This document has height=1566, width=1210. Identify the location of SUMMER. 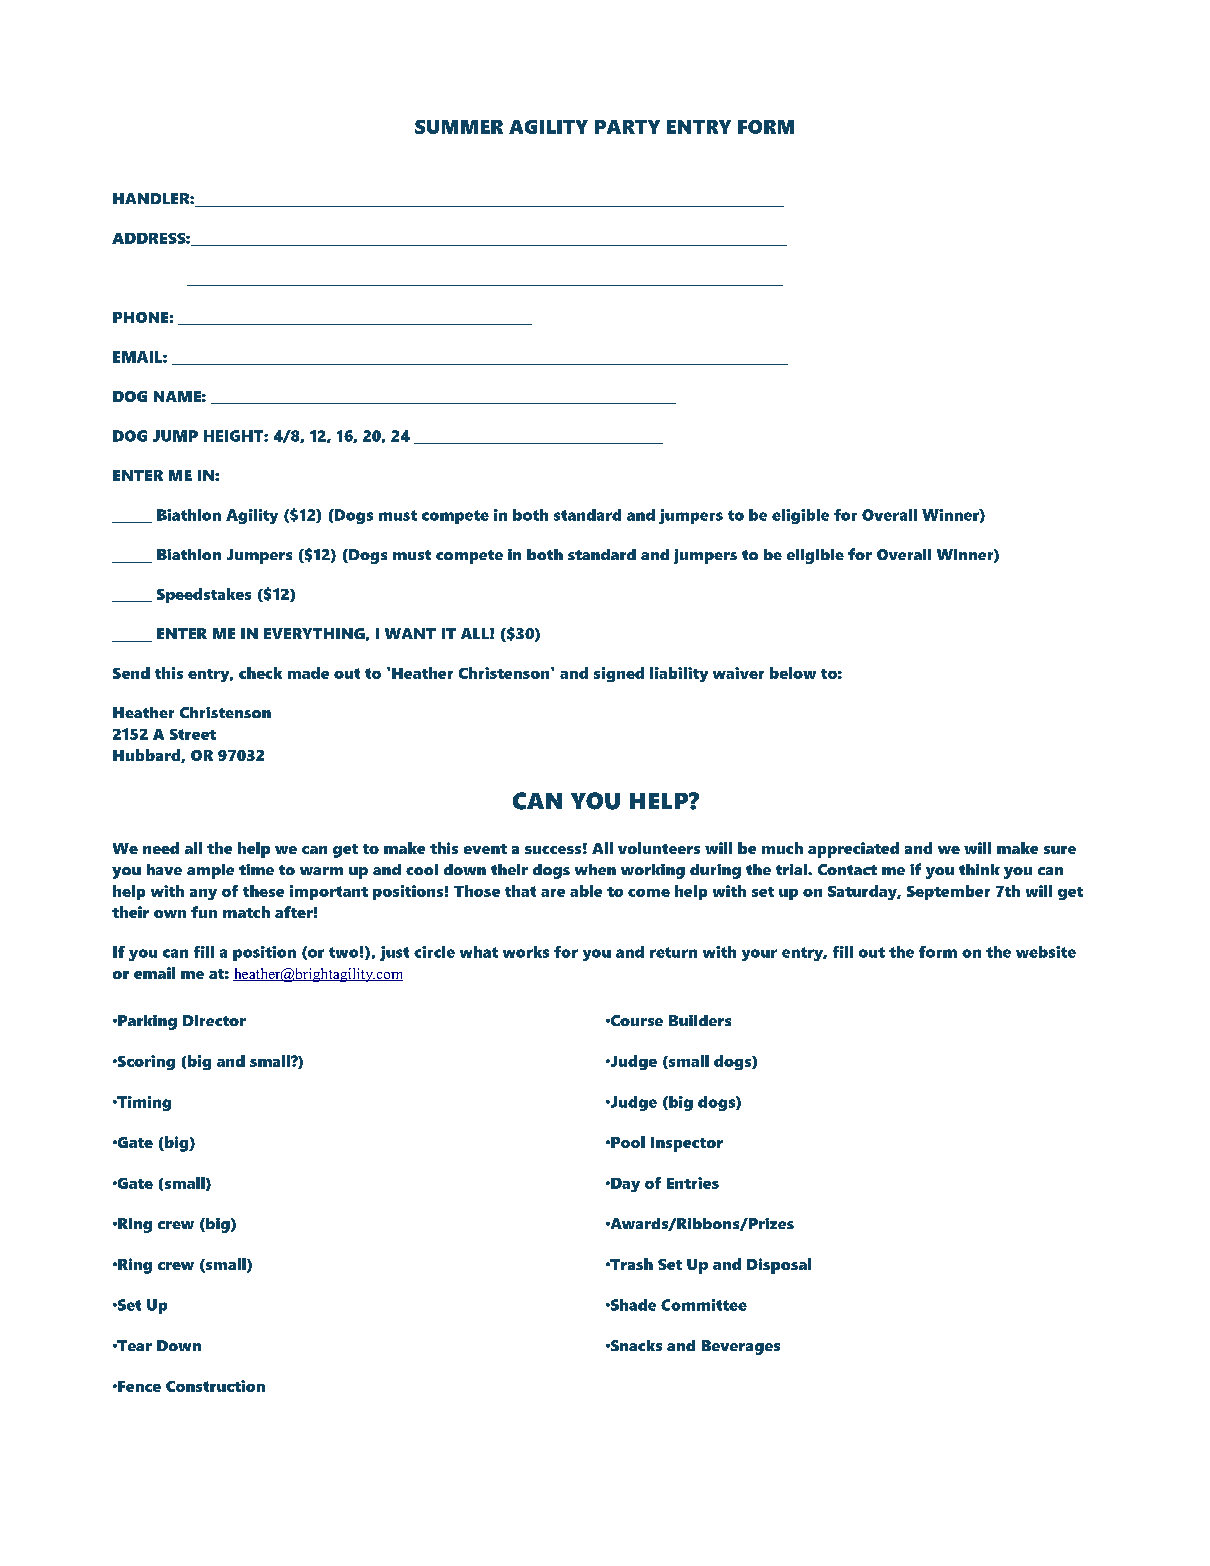
(459, 127).
